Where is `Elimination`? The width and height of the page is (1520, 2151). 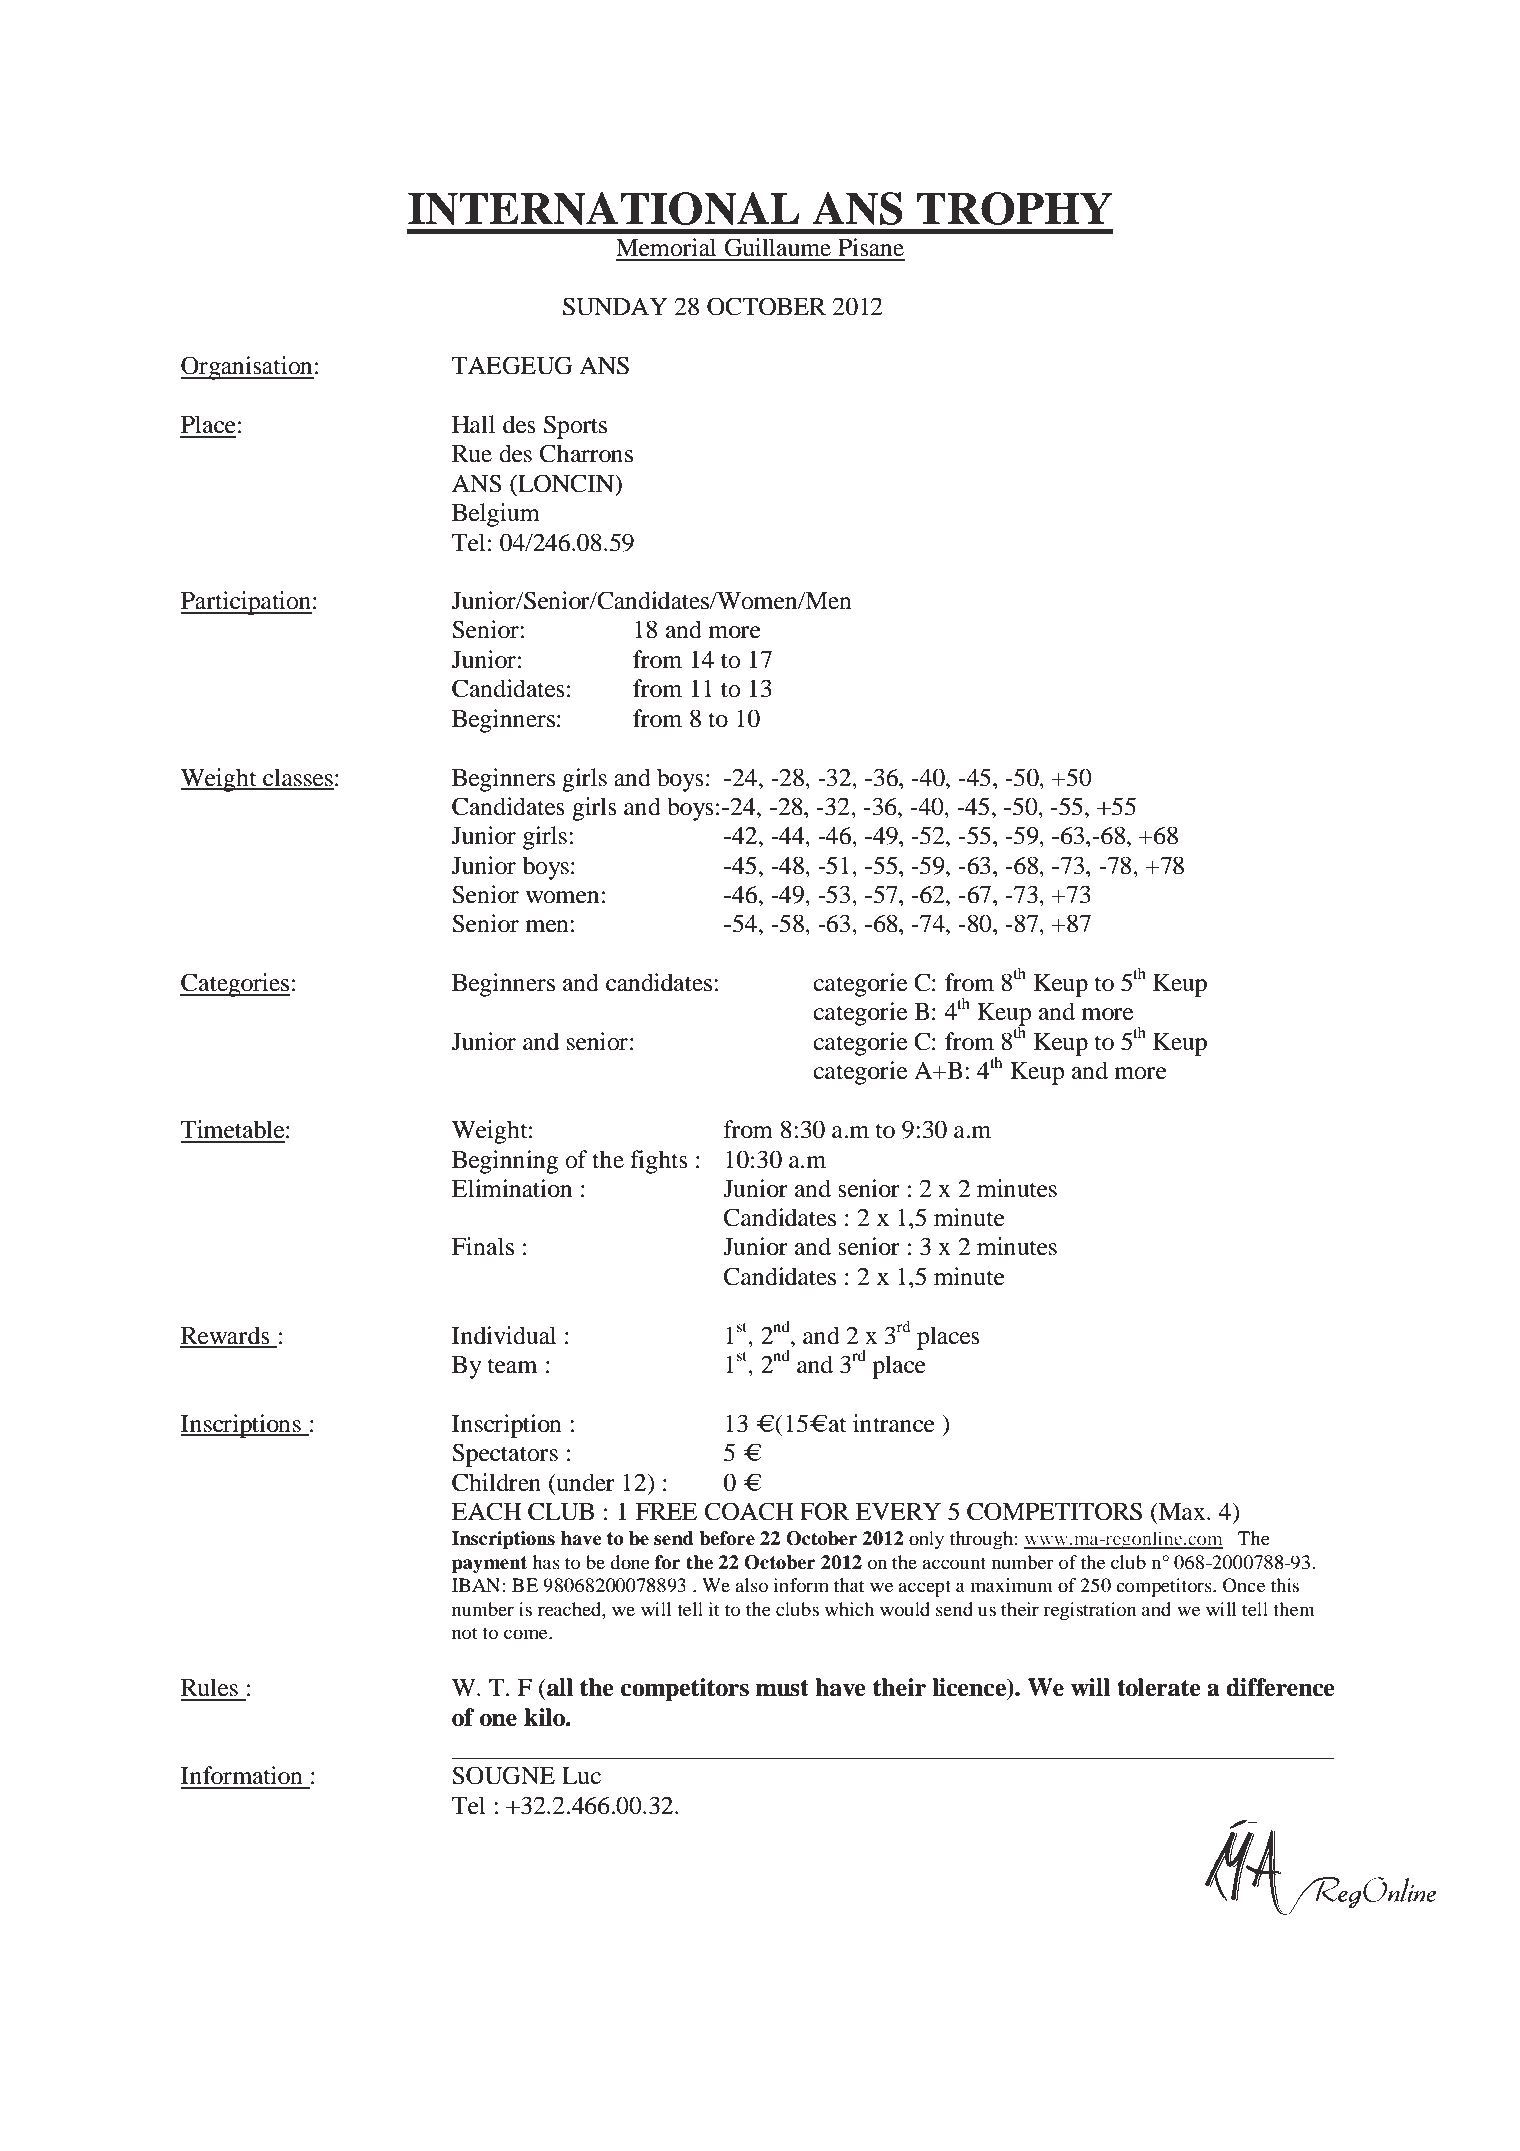
Elimination is located at coordinates (512, 1188).
